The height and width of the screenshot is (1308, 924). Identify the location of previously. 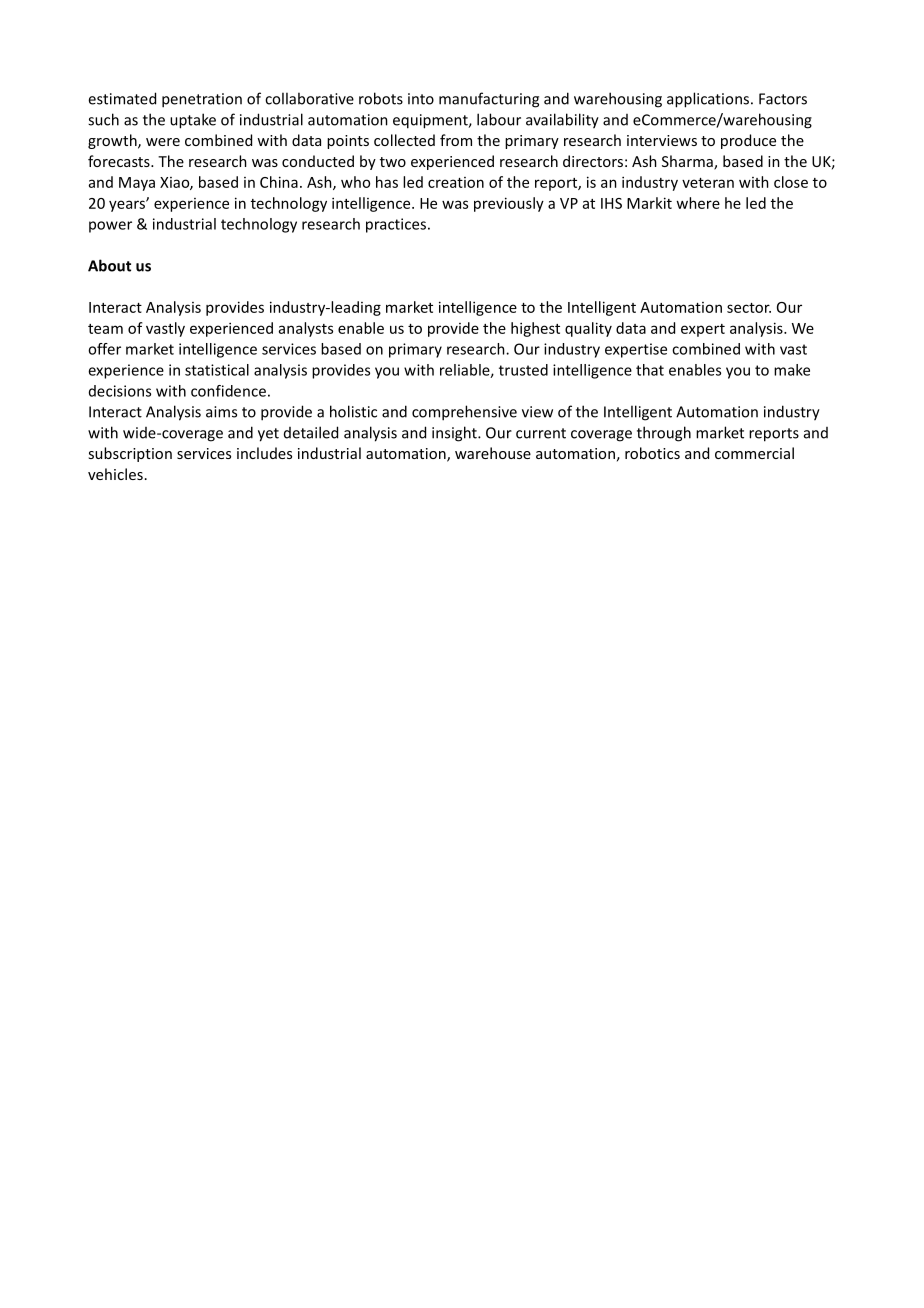
(509, 204).
